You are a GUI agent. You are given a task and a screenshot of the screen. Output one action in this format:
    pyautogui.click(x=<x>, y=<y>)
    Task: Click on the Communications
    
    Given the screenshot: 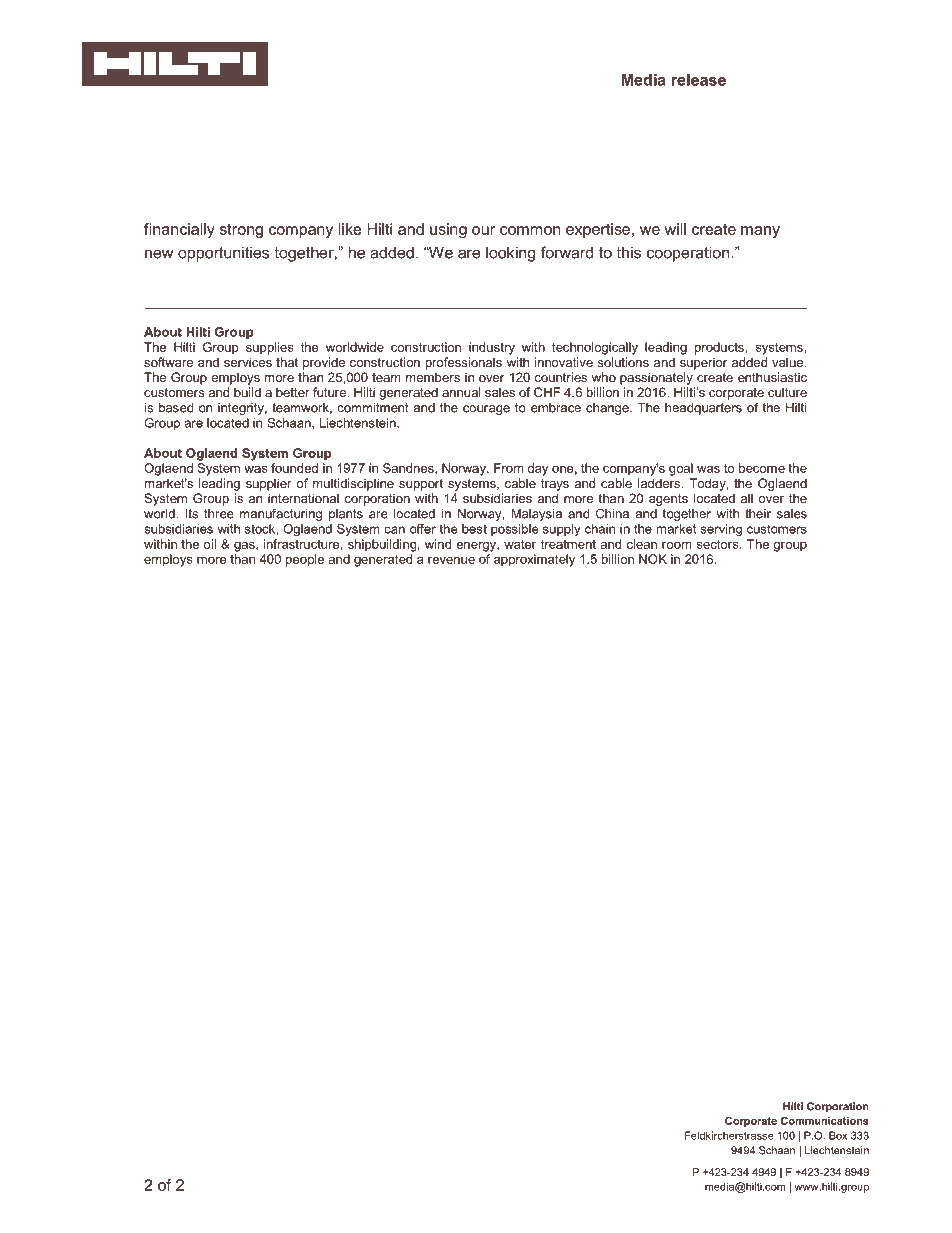 What is the action you would take?
    pyautogui.click(x=824, y=1120)
